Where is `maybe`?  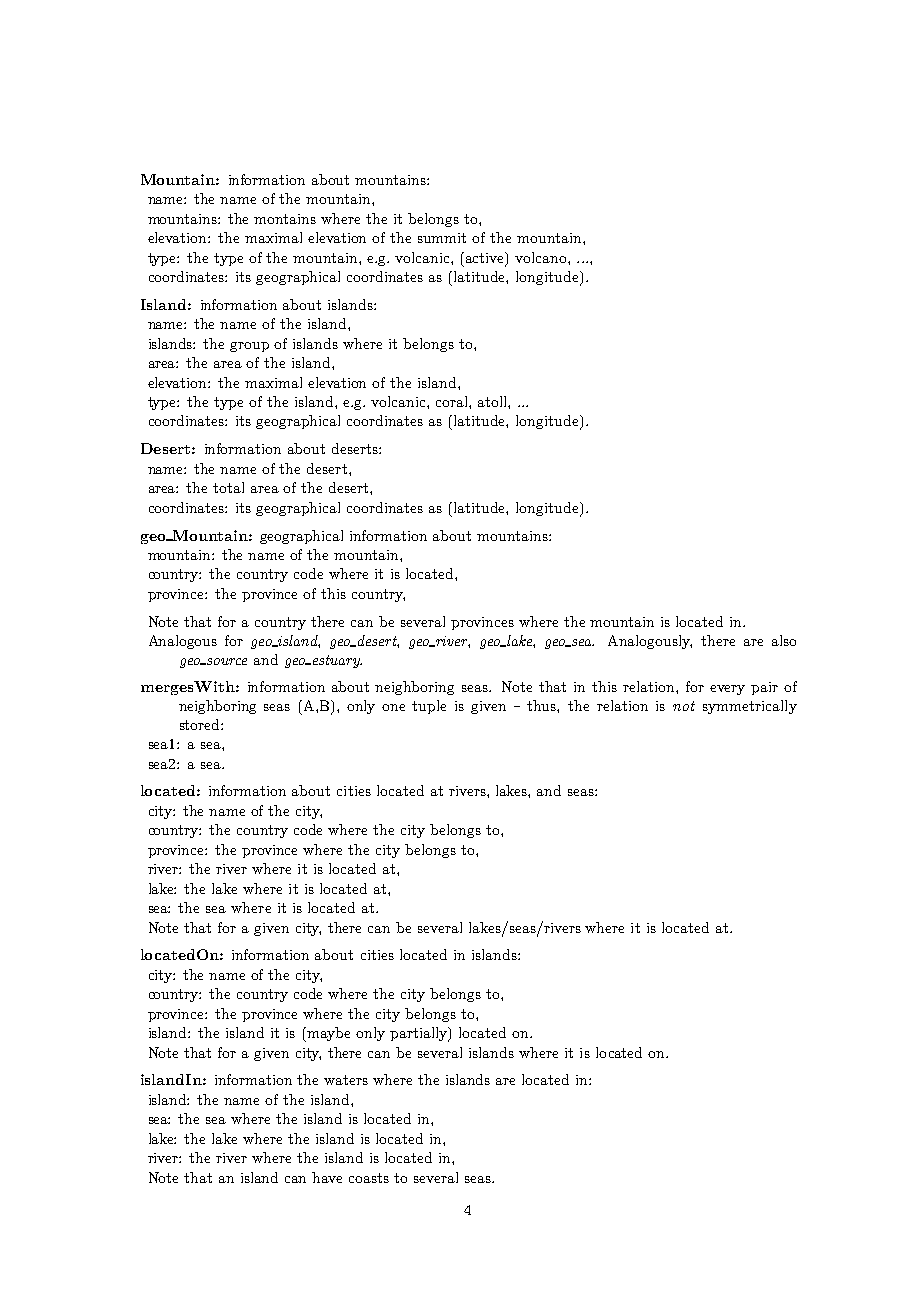 maybe is located at coordinates (327, 1034).
